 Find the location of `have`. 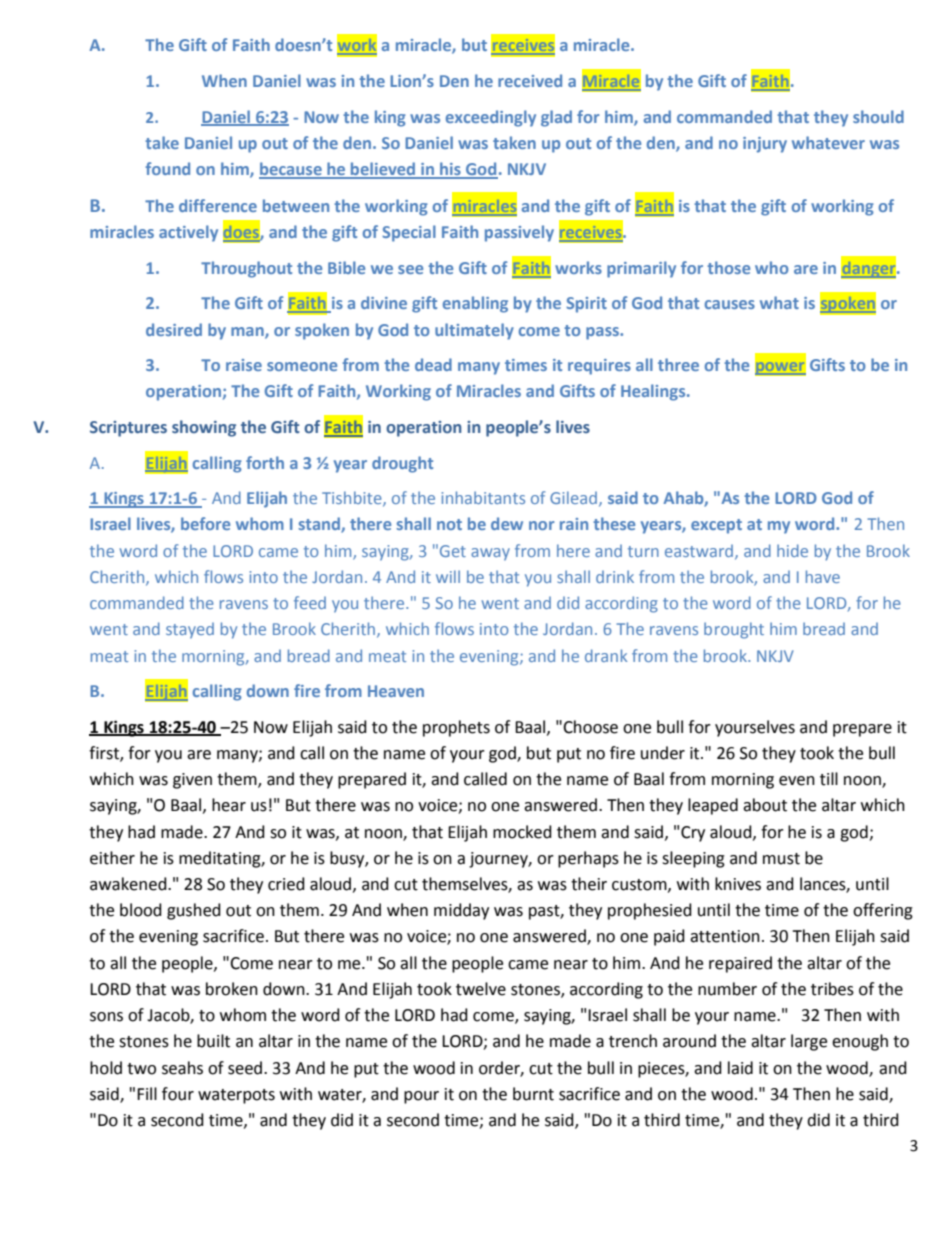

have is located at coordinates (823, 576).
